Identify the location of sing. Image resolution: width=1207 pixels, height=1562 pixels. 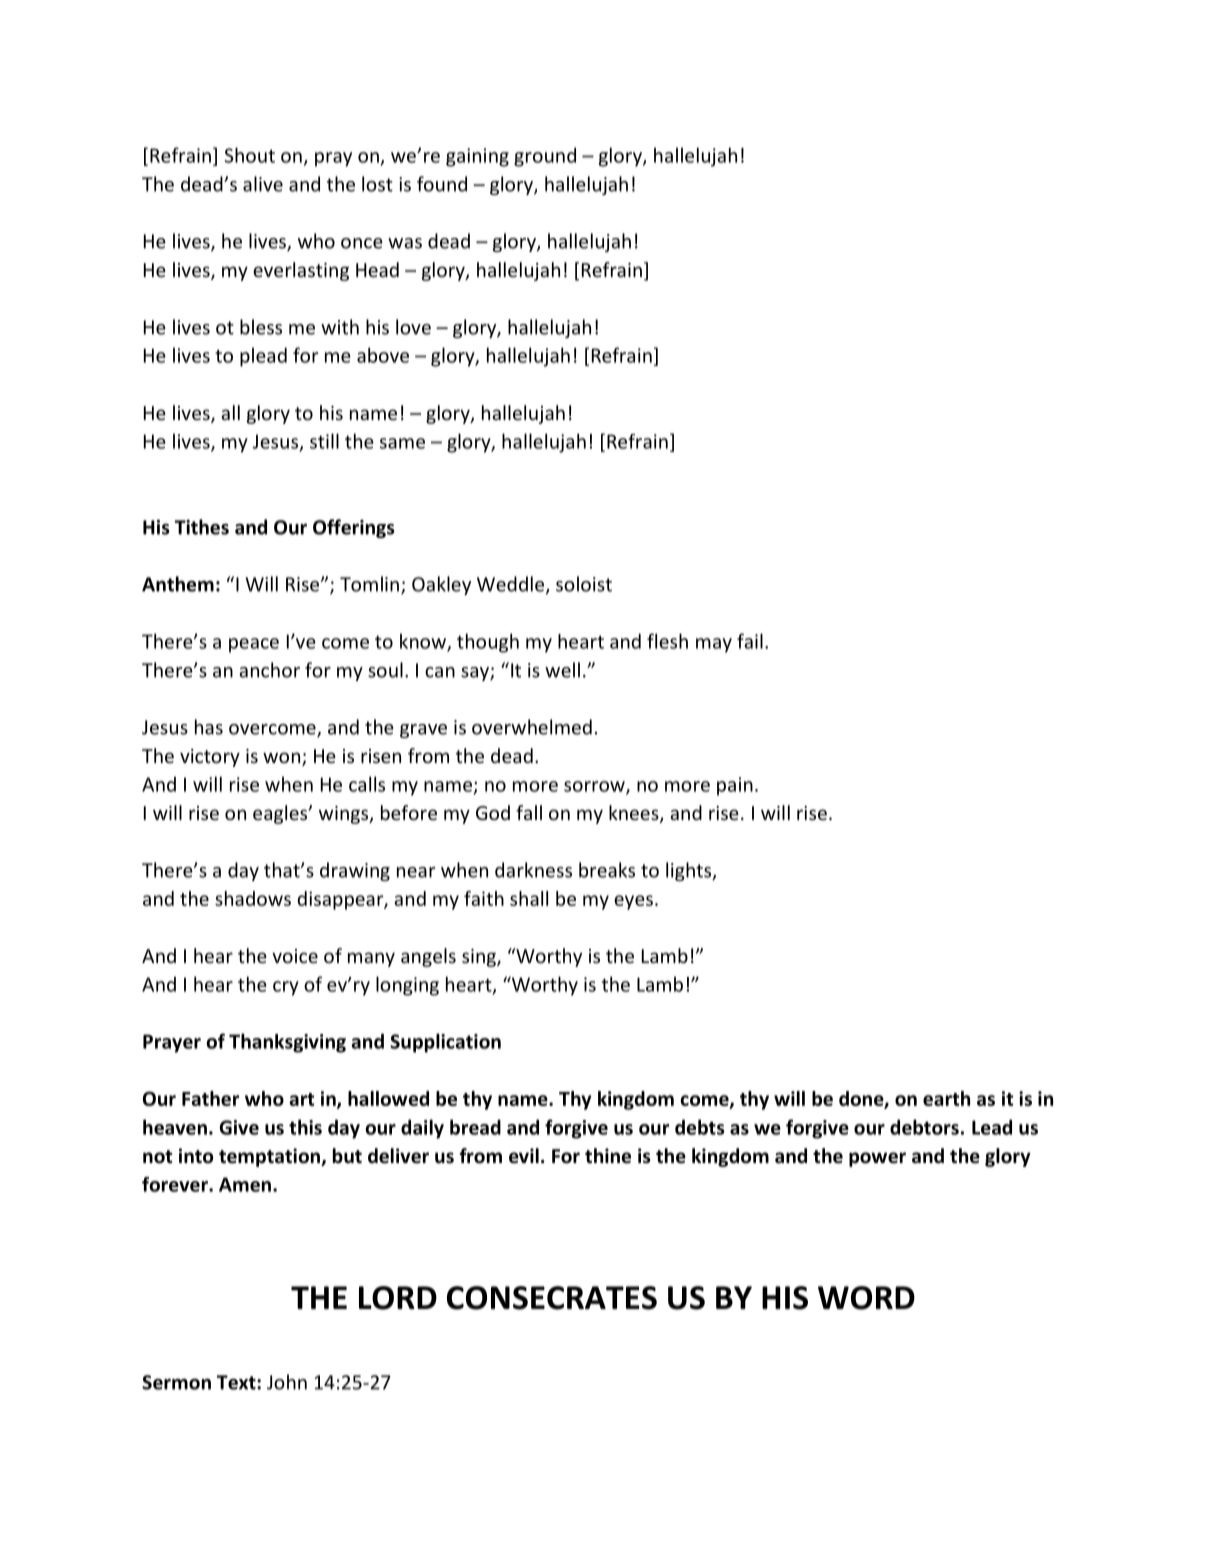
(480, 958).
